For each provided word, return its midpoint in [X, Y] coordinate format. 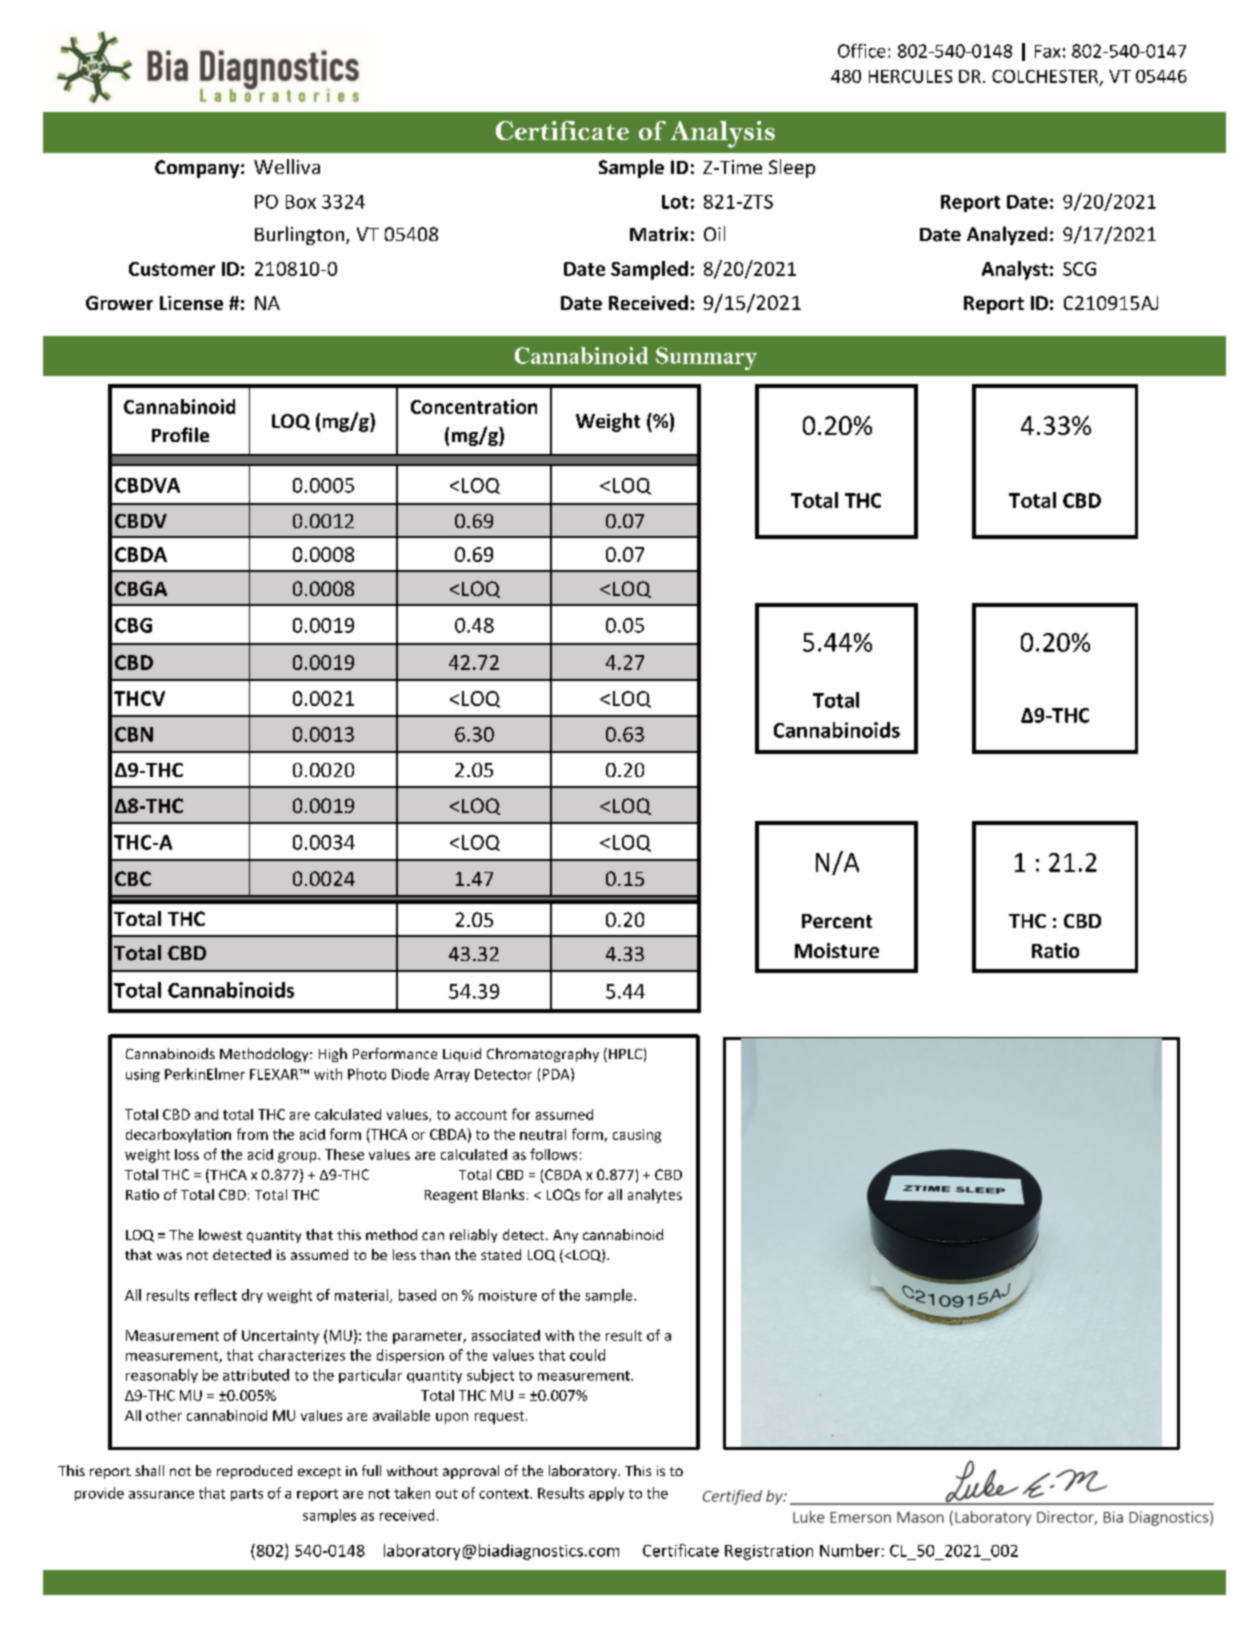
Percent [837, 921]
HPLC [625, 1054]
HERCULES [910, 76]
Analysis [723, 134]
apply [606, 1494]
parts [247, 1495]
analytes [655, 1196]
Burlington [299, 235]
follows [553, 1154]
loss [187, 1154]
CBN [134, 734]
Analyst [1015, 270]
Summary [706, 358]
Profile [180, 434]
